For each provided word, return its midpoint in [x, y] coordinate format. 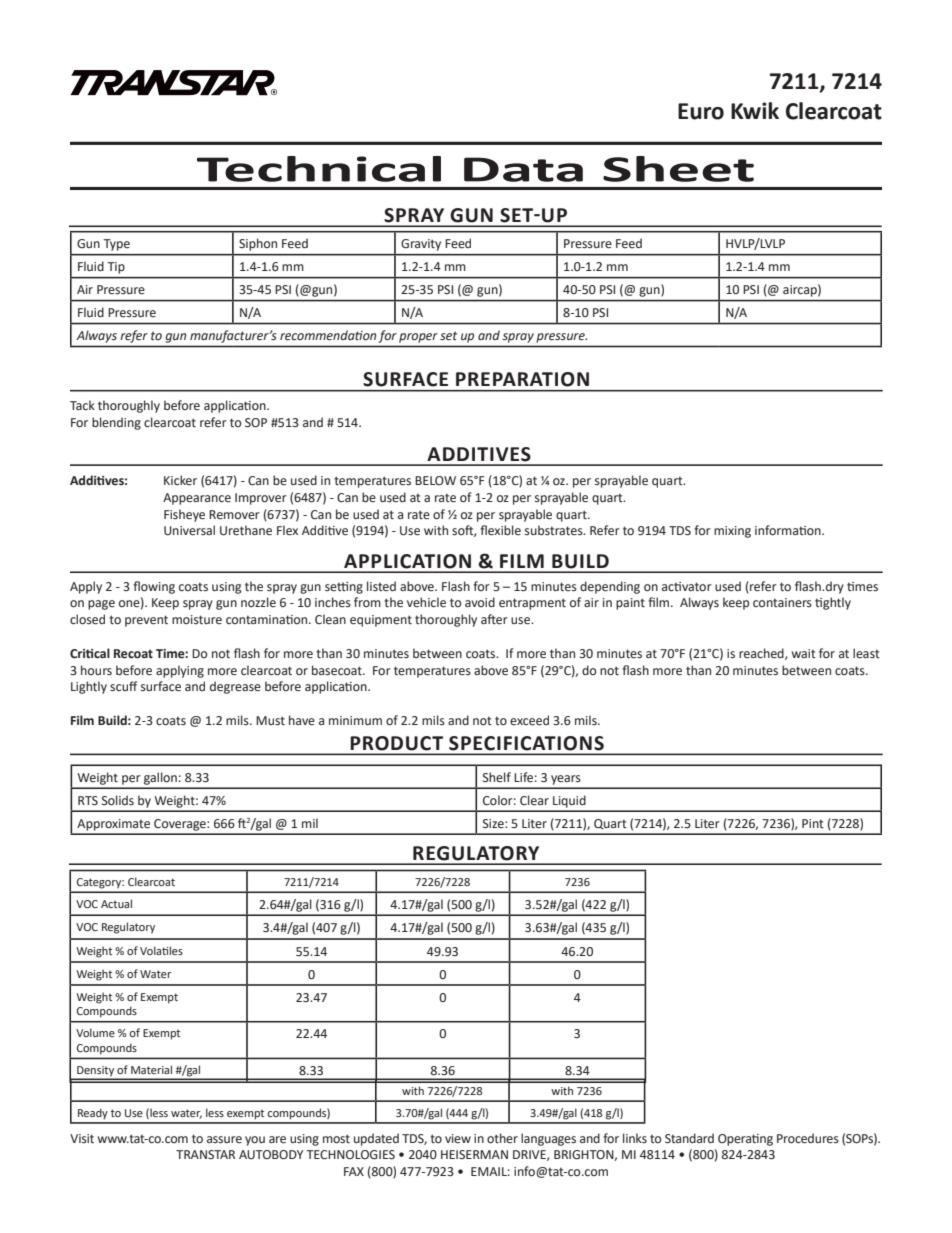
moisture [197, 619]
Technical [319, 169]
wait [804, 653]
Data [523, 169]
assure [224, 1140]
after [494, 619]
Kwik [755, 110]
